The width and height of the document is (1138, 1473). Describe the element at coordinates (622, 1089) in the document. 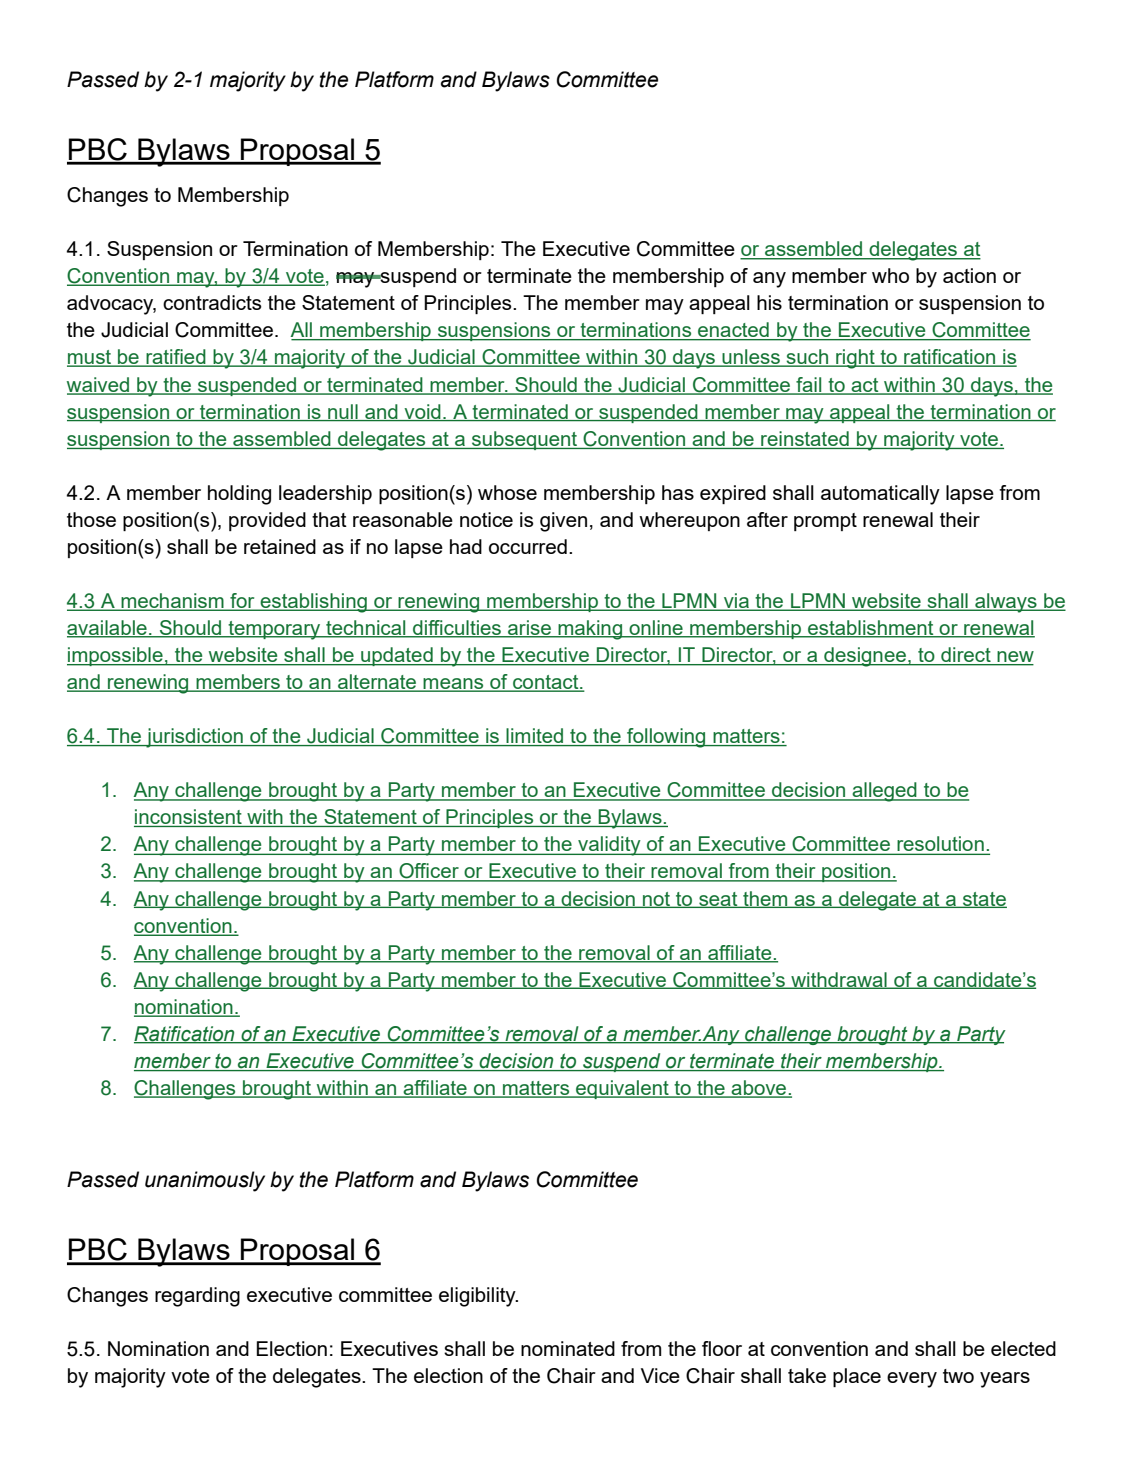

I see `equivalent` at that location.
